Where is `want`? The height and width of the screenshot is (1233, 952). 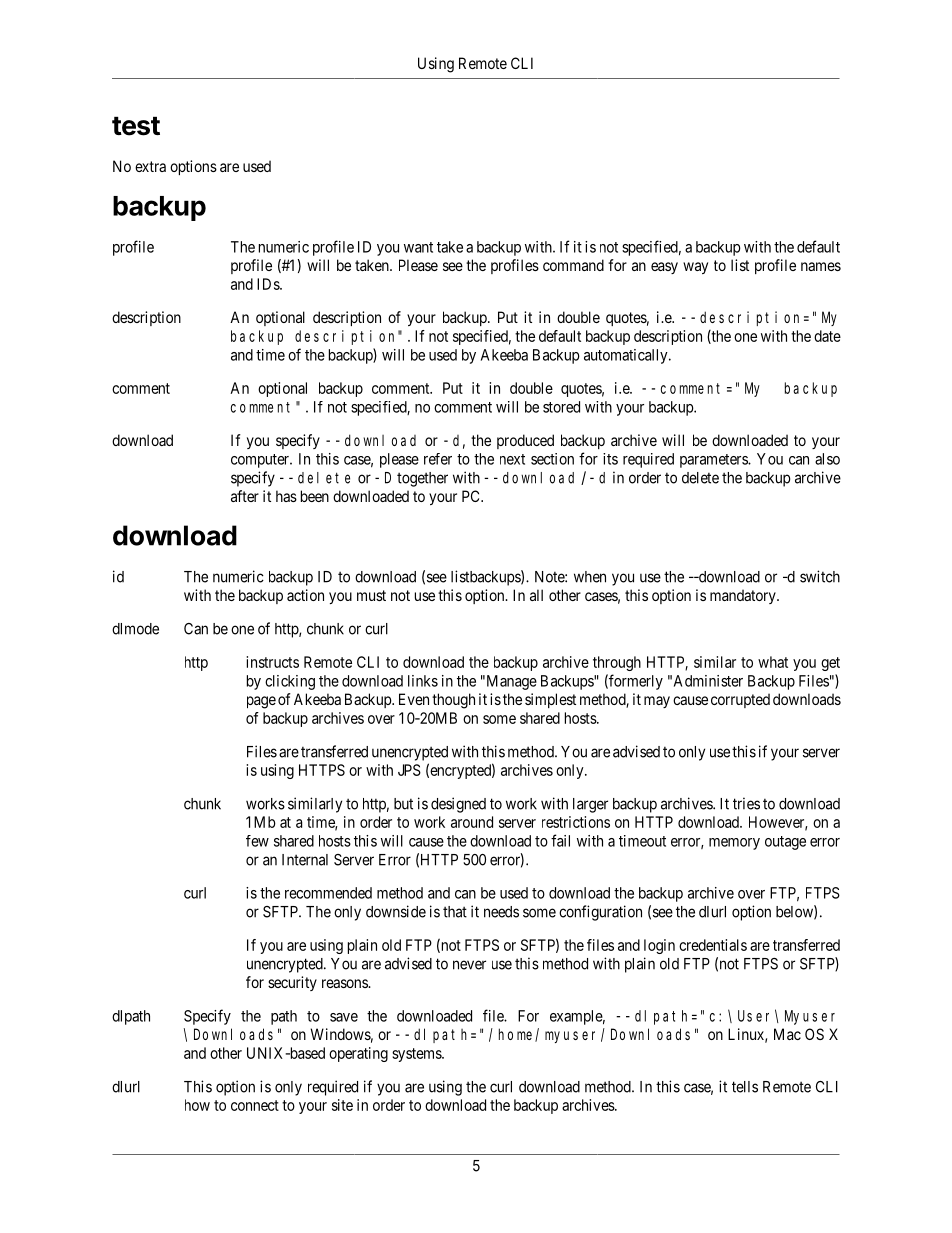
want is located at coordinates (418, 247).
